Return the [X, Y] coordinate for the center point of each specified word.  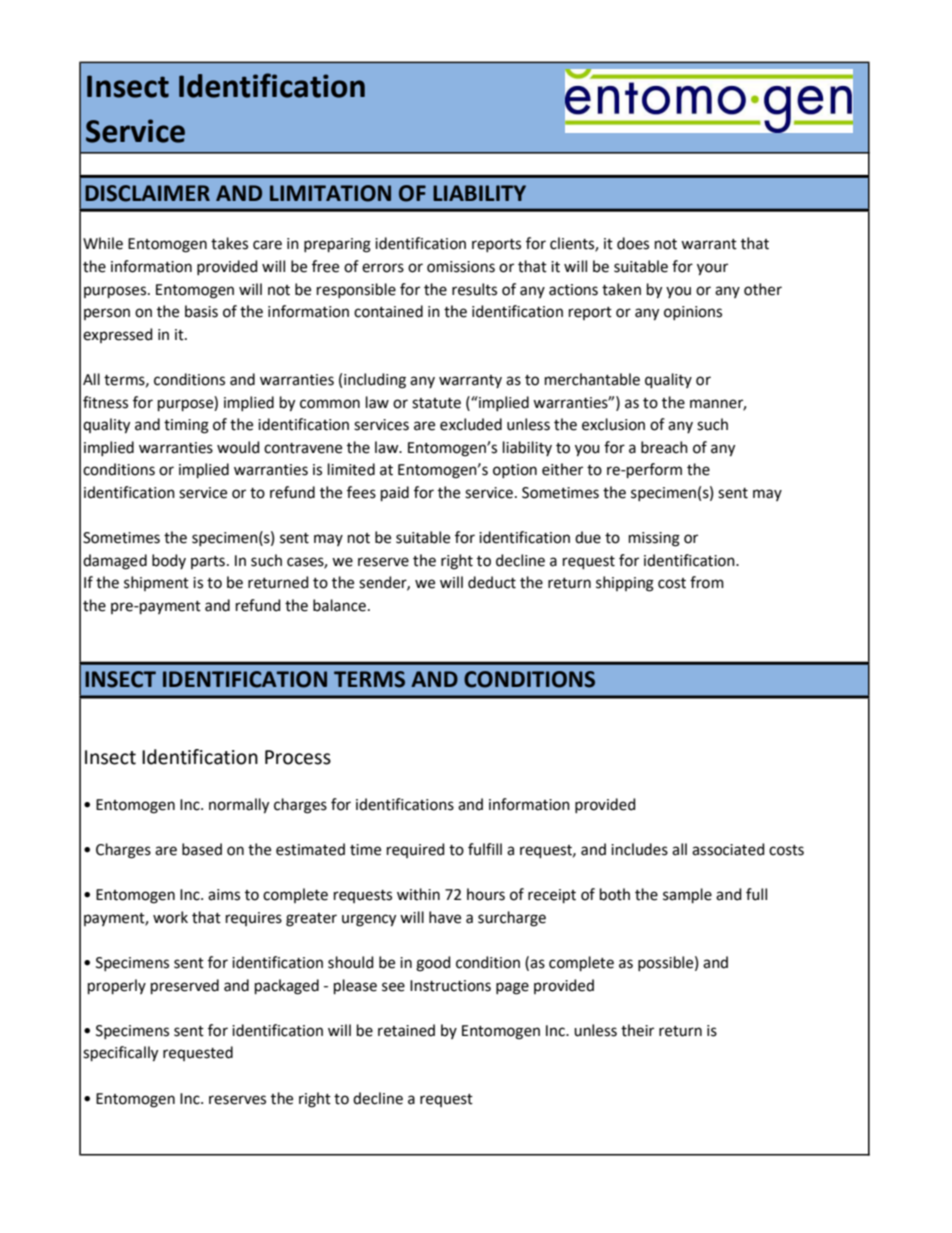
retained [406, 1030]
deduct [492, 582]
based [202, 849]
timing [186, 426]
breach [664, 447]
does [633, 243]
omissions [461, 267]
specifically [120, 1054]
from [707, 582]
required [416, 850]
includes [639, 849]
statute [436, 403]
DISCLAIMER [147, 193]
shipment [156, 583]
